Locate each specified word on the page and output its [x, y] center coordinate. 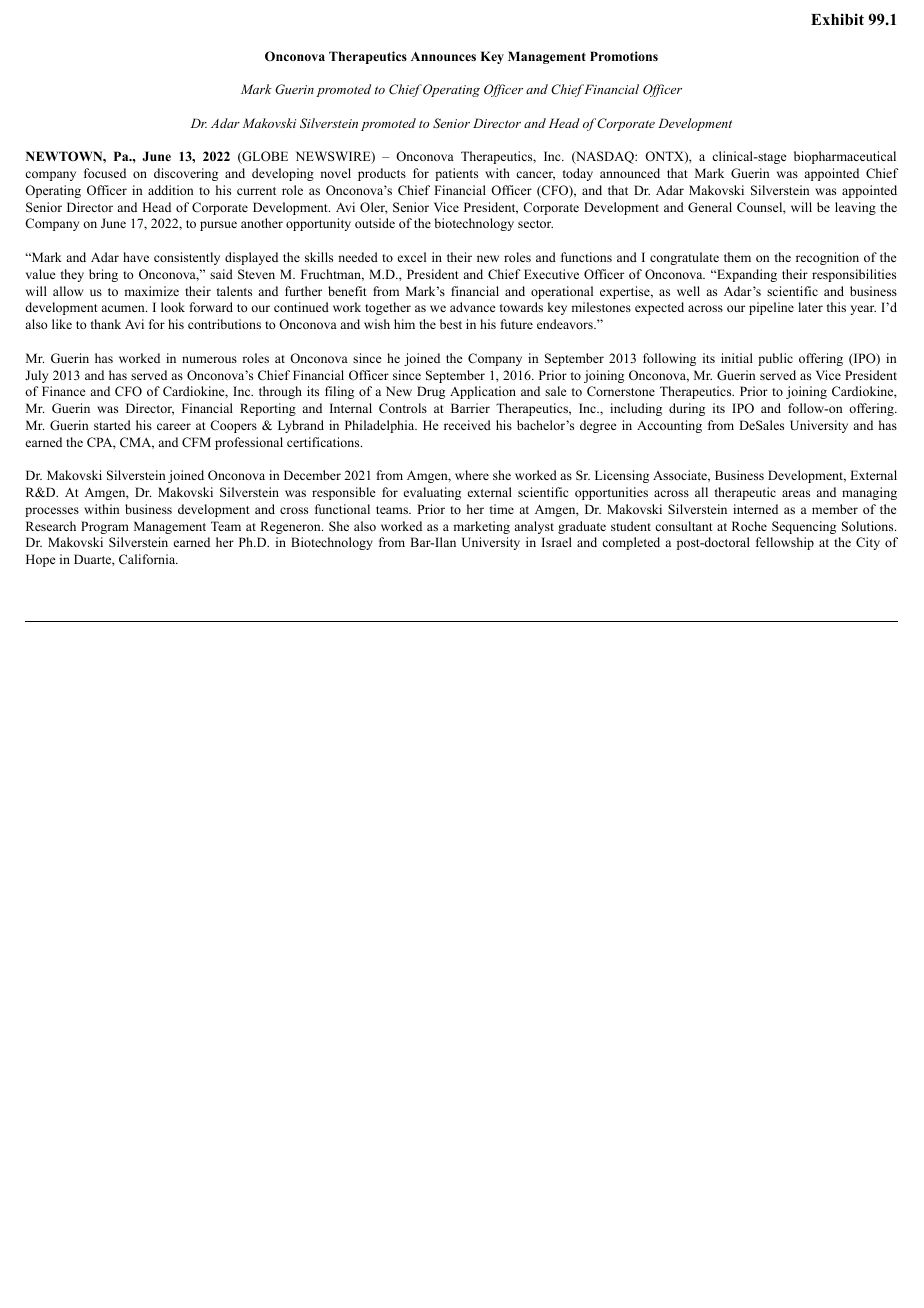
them [737, 257]
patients [456, 174]
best [451, 324]
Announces [443, 56]
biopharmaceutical [845, 157]
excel [412, 257]
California [148, 559]
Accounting [669, 426]
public [775, 359]
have [136, 257]
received [467, 425]
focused [105, 173]
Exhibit [837, 19]
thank [106, 324]
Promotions [624, 56]
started [112, 425]
